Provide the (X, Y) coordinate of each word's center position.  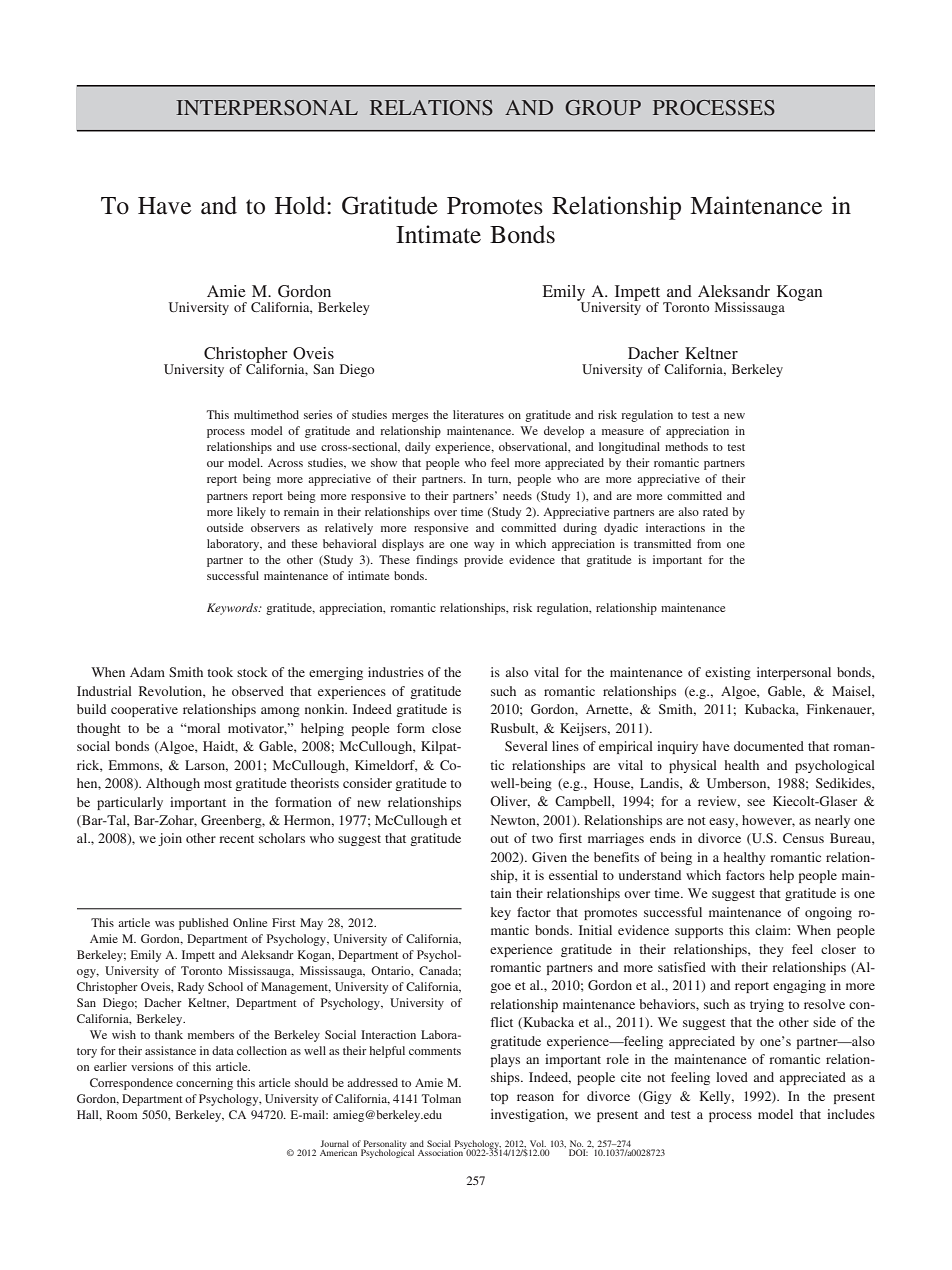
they (771, 950)
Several (526, 746)
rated (715, 511)
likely (251, 513)
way (484, 546)
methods (686, 446)
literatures (478, 414)
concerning (204, 1084)
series (318, 414)
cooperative (144, 710)
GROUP (603, 108)
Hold (301, 205)
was (164, 924)
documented (769, 746)
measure (623, 432)
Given (549, 857)
